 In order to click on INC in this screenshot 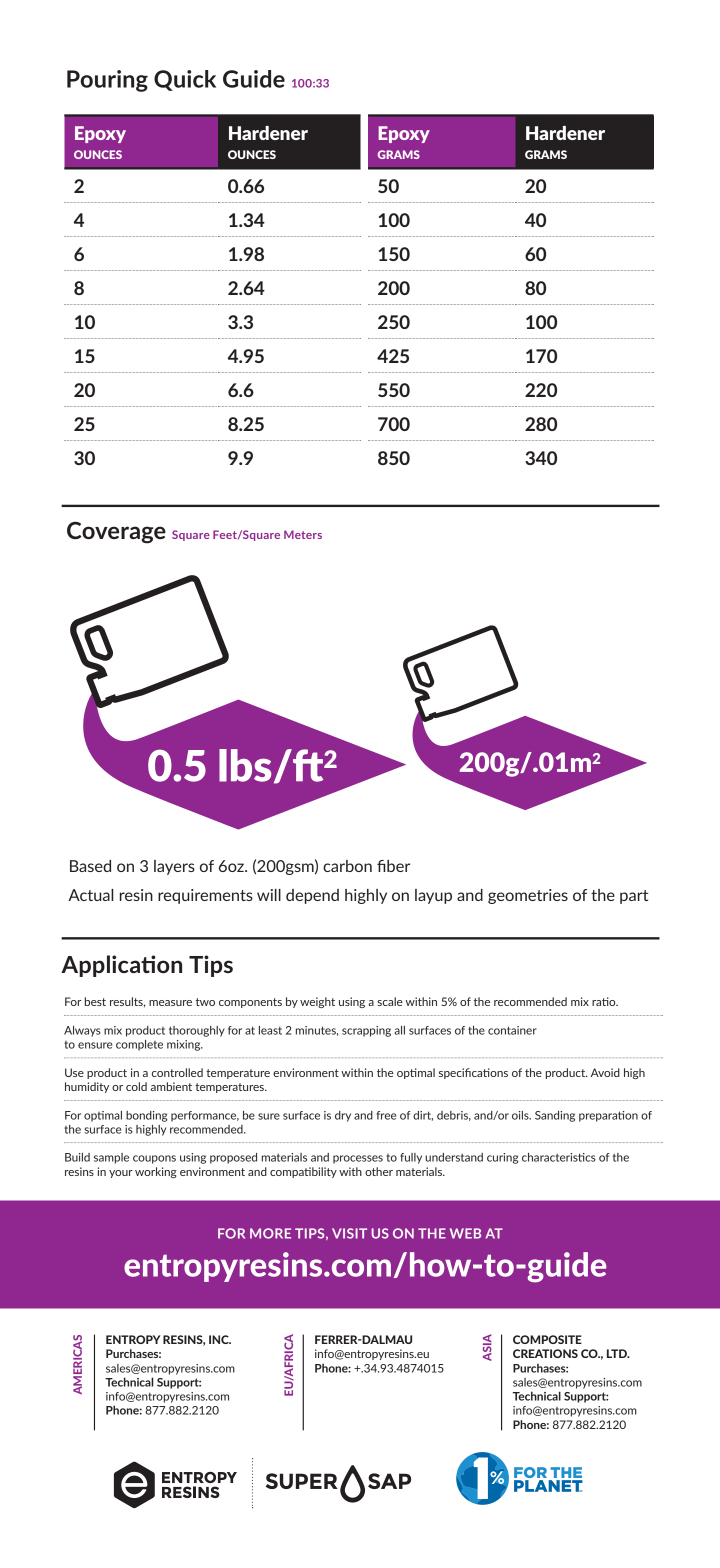, I will do `click(220, 1339)`.
